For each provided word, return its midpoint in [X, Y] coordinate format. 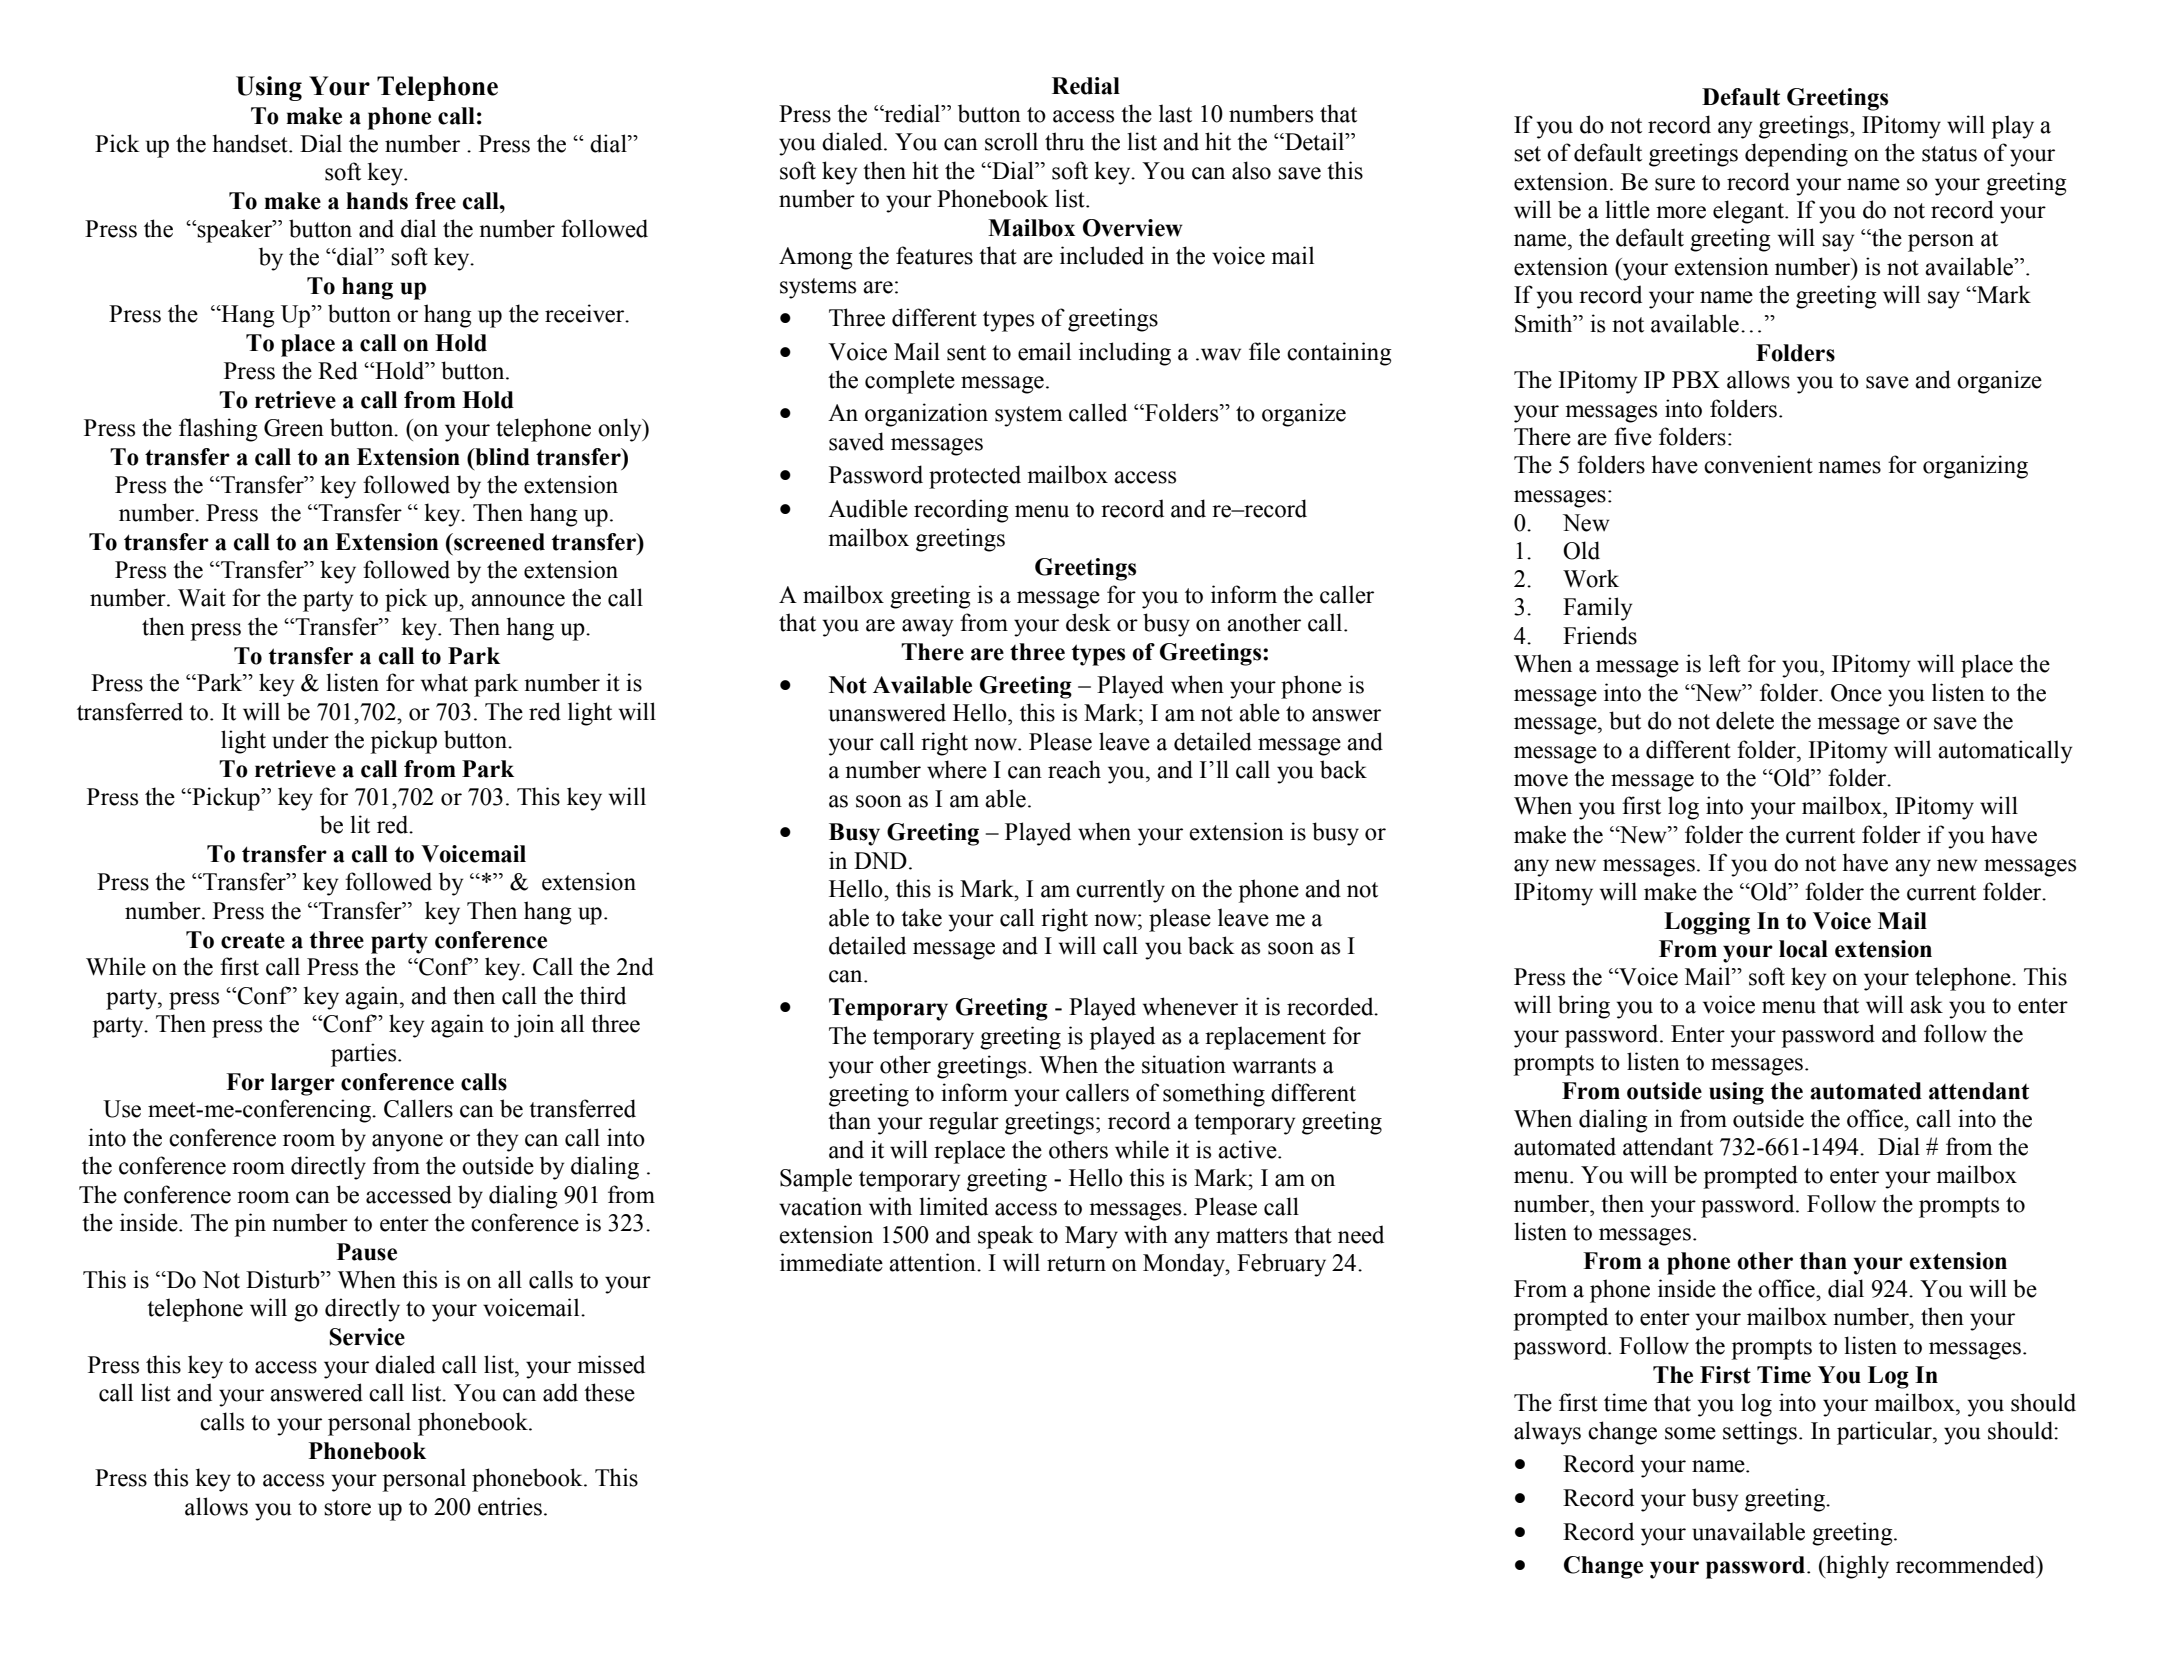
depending [1796, 155]
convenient [1758, 464]
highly [1856, 1567]
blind [501, 457]
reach [1074, 769]
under [300, 739]
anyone [407, 1143]
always [1547, 1433]
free [435, 201]
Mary [1091, 1237]
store [347, 1508]
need [1361, 1234]
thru [1064, 141]
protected [975, 477]
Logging [1707, 923]
